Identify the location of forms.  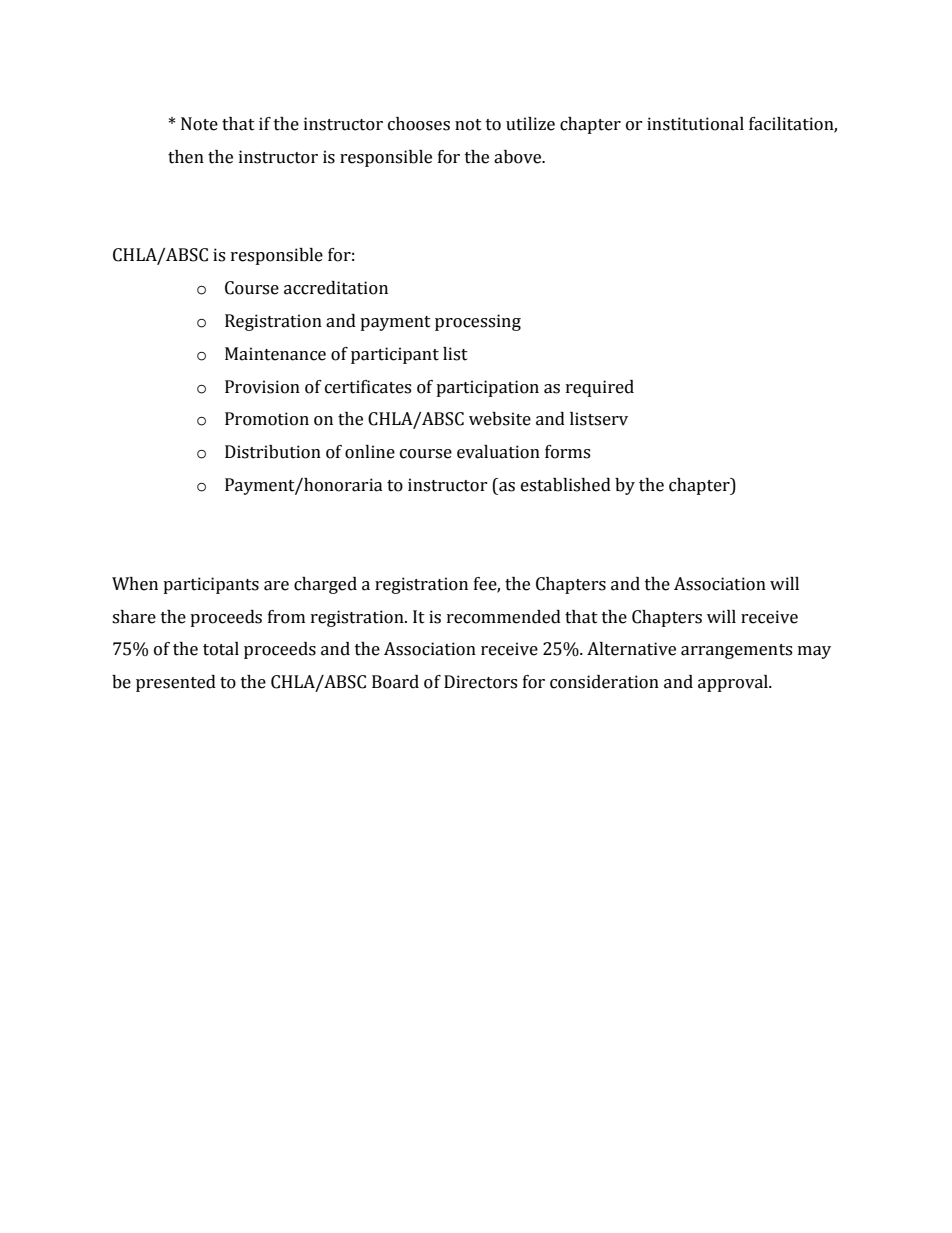
(567, 452).
